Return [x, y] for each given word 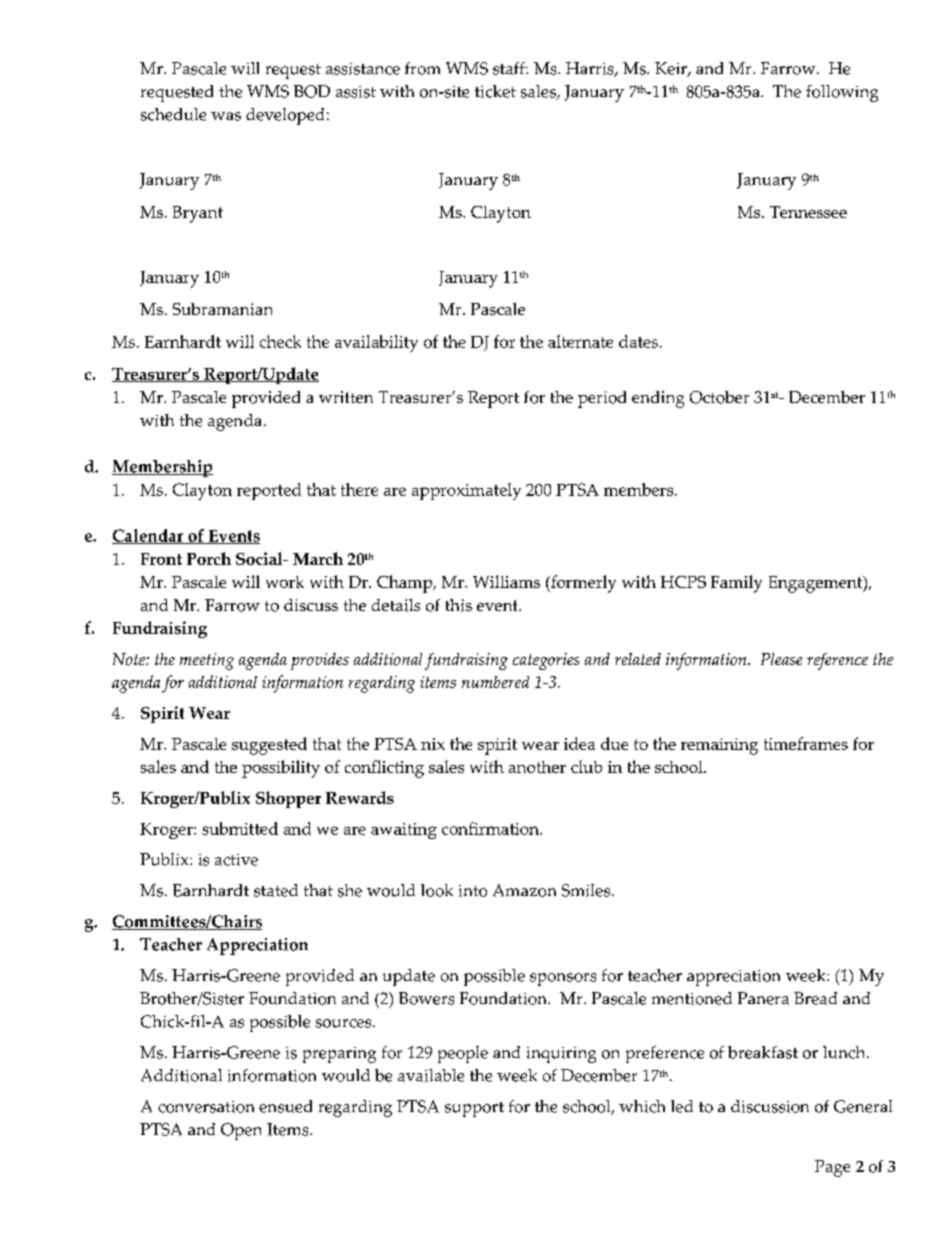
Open [241, 1131]
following [842, 93]
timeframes [806, 743]
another [537, 767]
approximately [466, 491]
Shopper [288, 799]
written [346, 397]
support [474, 1109]
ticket [495, 91]
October [719, 397]
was [226, 116]
